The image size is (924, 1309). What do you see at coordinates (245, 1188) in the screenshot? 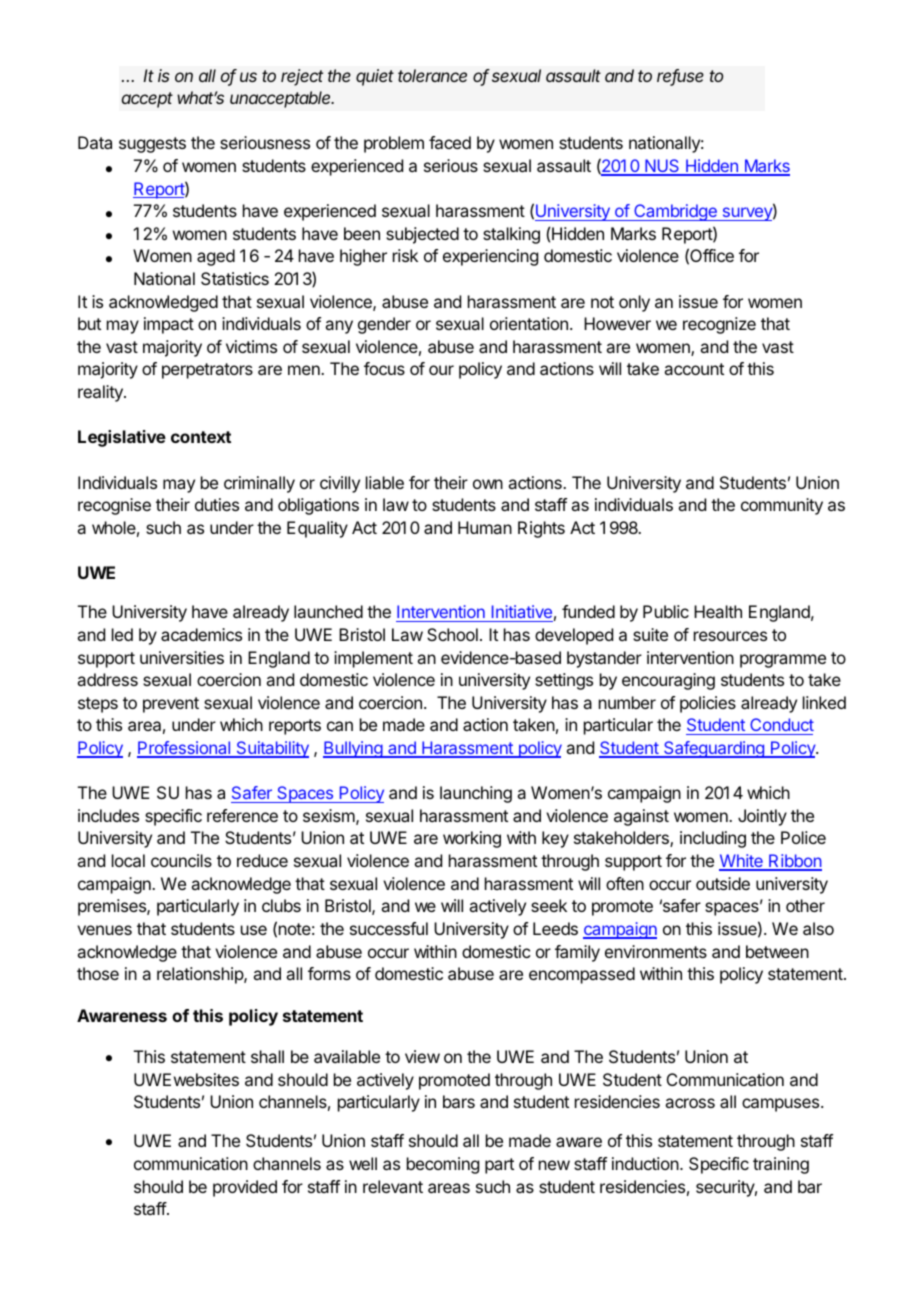
I see `provided` at bounding box center [245, 1188].
